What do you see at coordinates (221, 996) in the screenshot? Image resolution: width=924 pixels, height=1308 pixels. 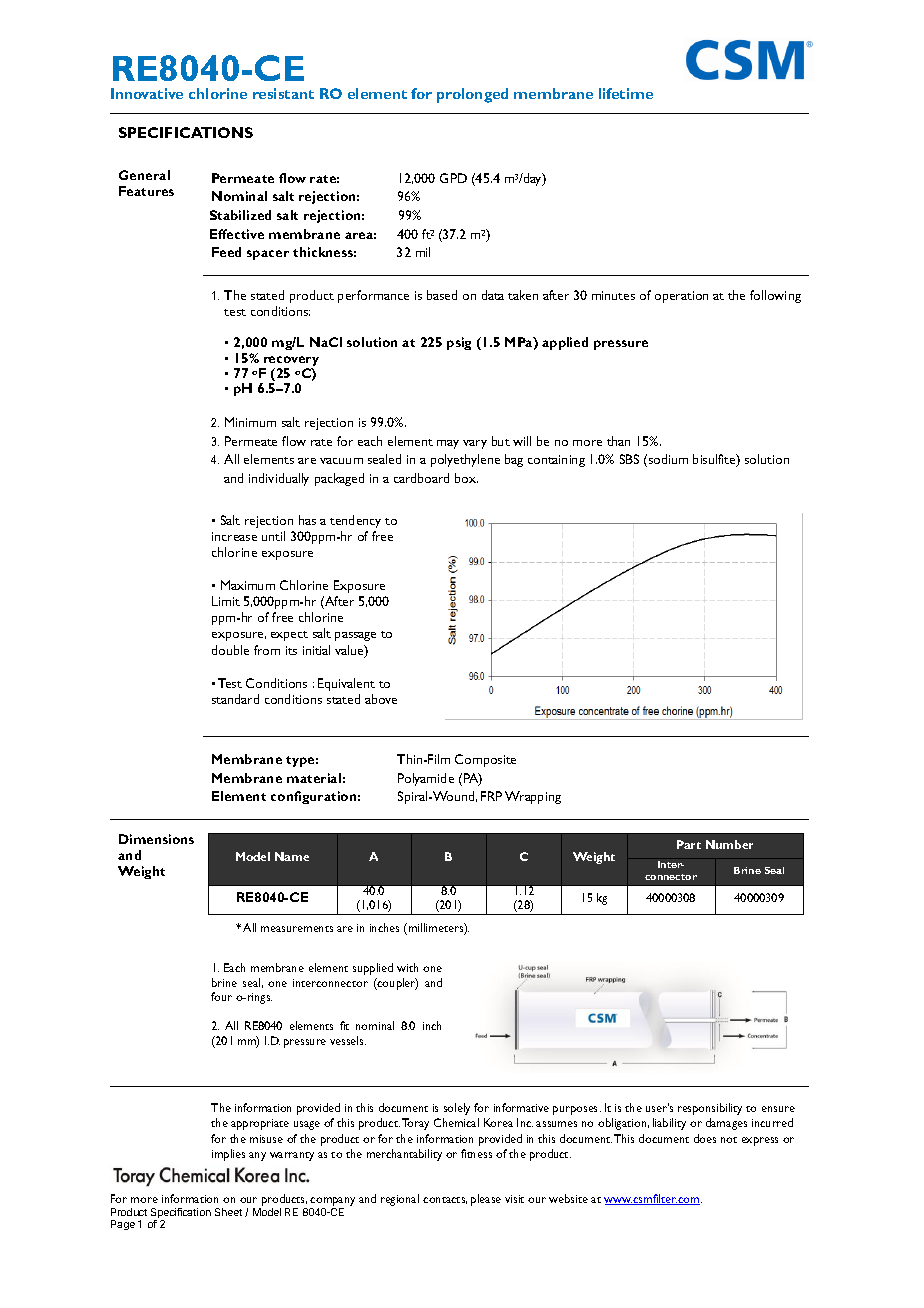 I see `four` at bounding box center [221, 996].
